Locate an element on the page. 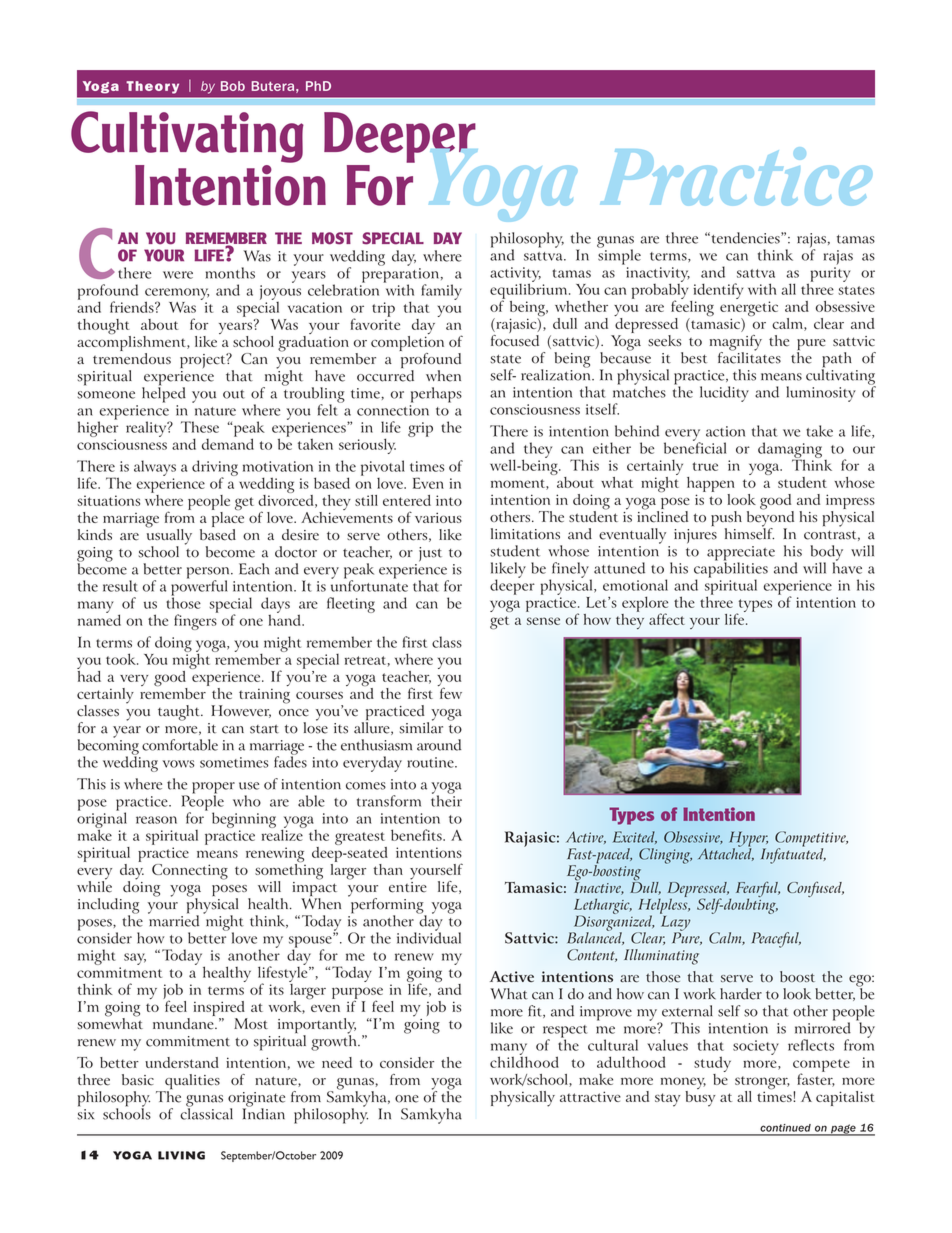 Image resolution: width=952 pixels, height=1233 pixels. married is located at coordinates (173, 920).
